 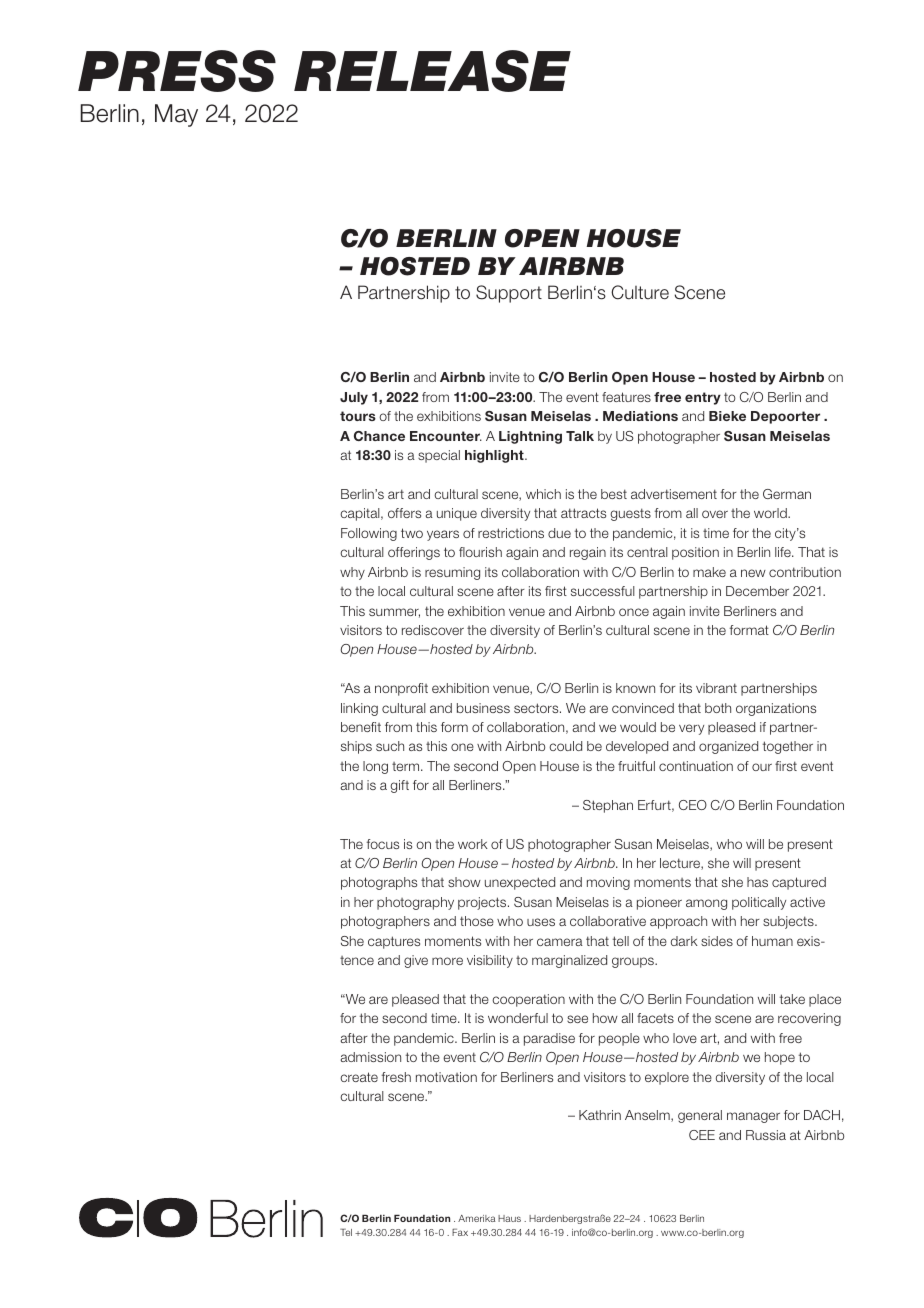 I want to click on May, so click(x=176, y=115).
